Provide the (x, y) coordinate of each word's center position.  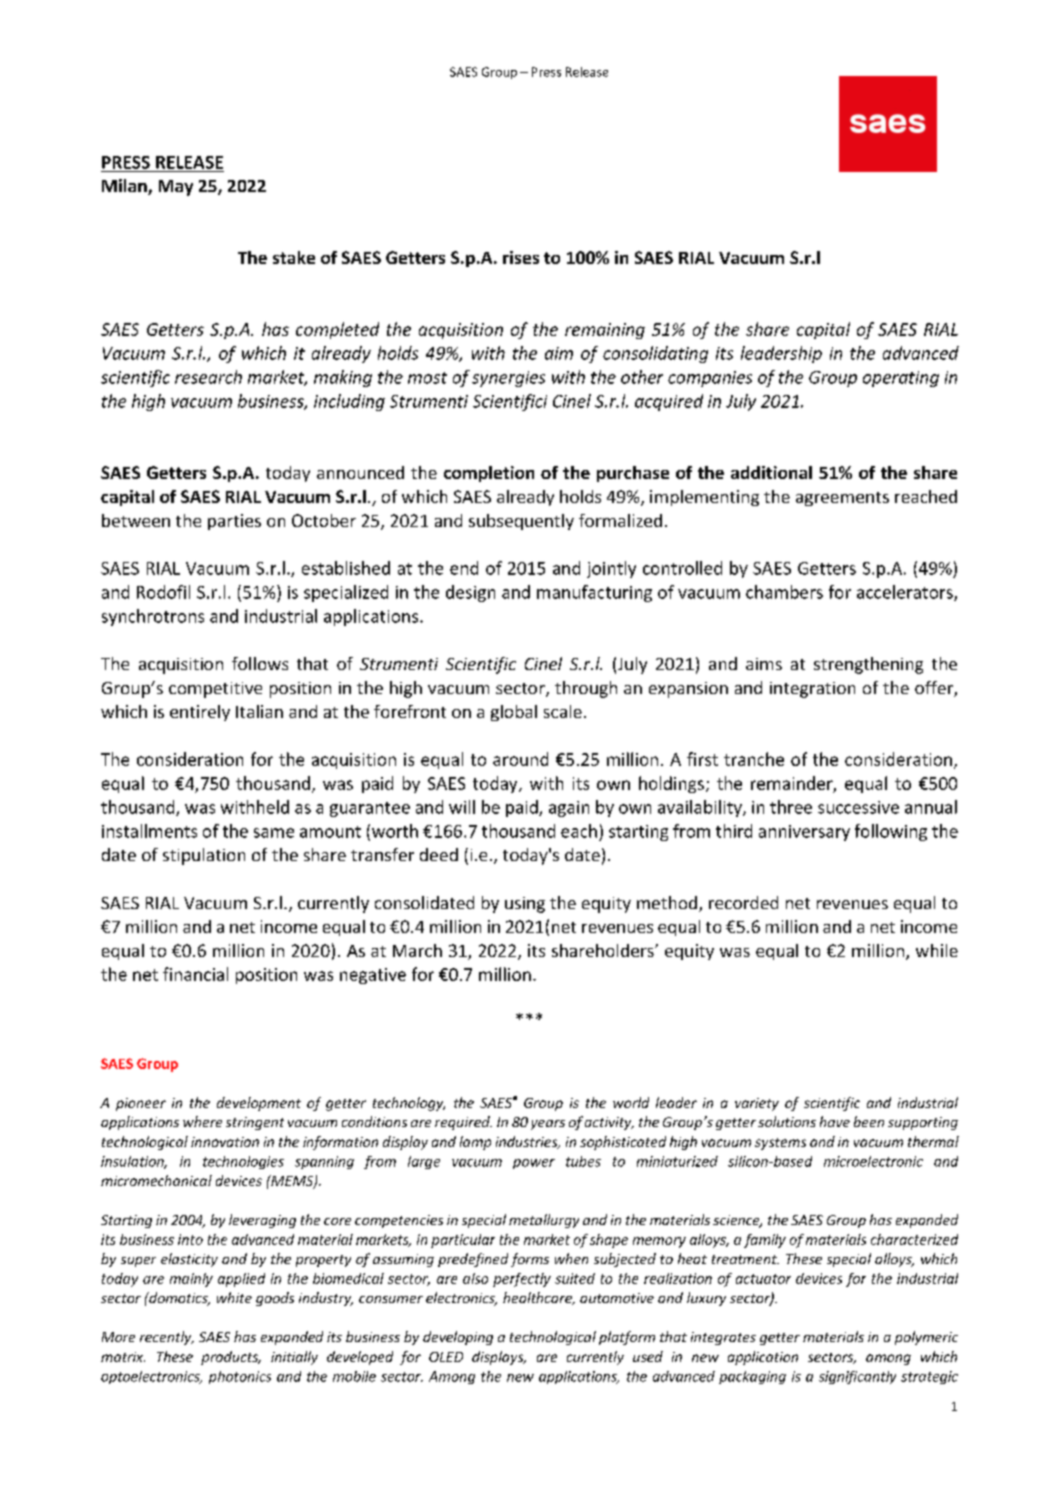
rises (521, 257)
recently (167, 1338)
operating (901, 379)
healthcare (538, 1298)
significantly (857, 1377)
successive (858, 807)
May (176, 188)
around (520, 759)
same (274, 833)
